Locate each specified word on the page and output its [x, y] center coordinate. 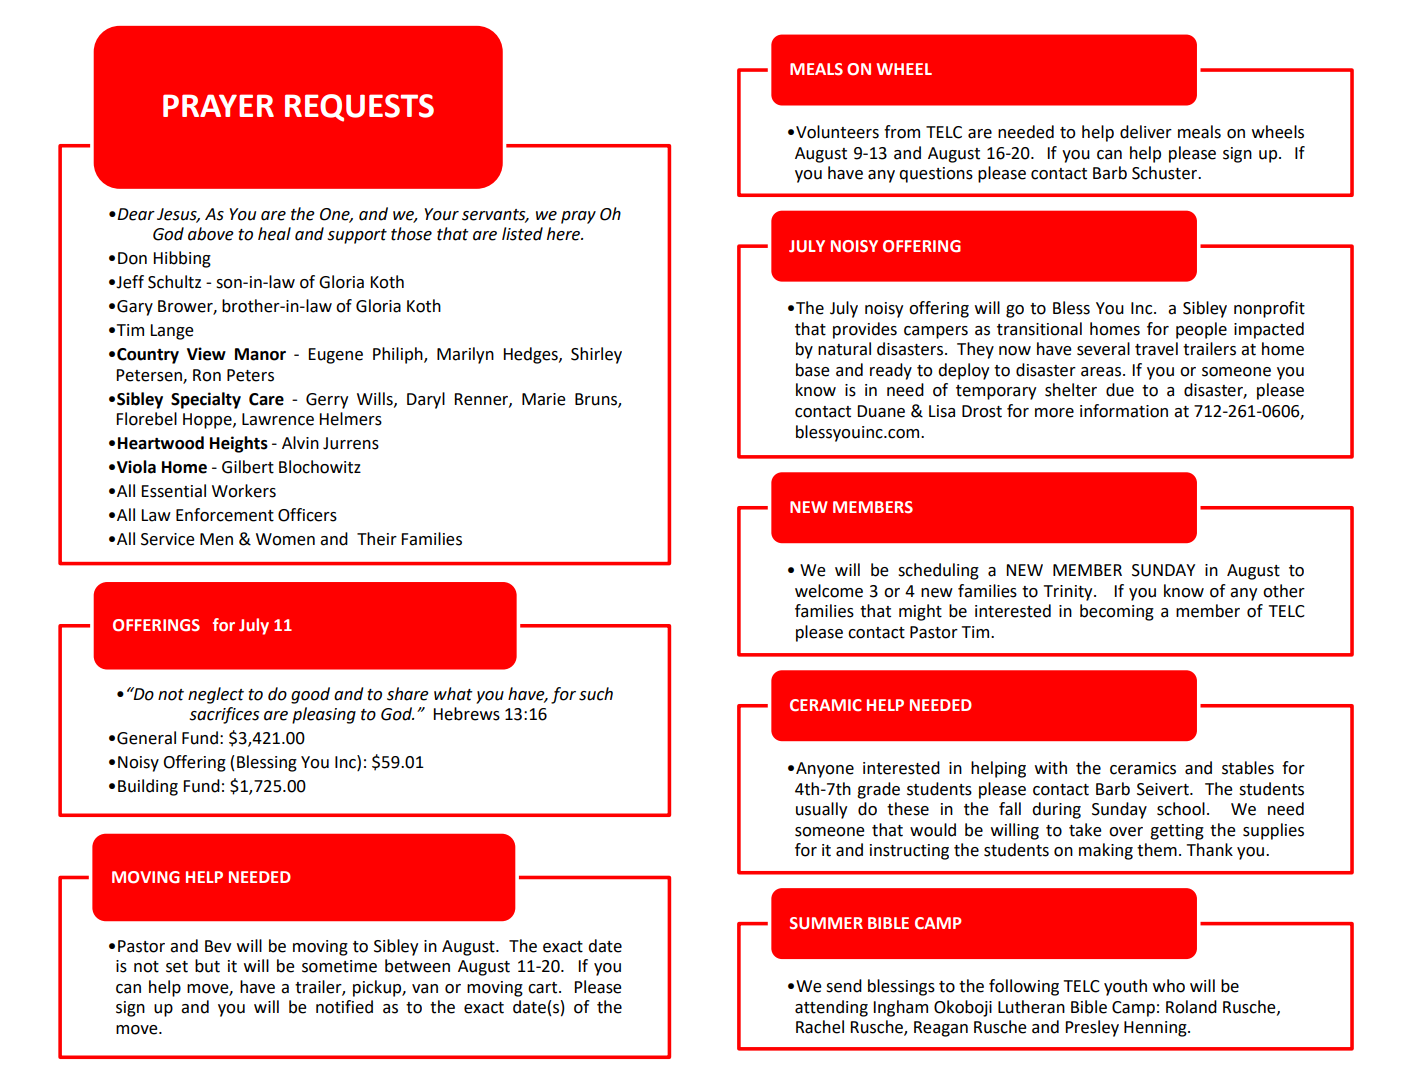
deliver [1146, 132]
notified [344, 1007]
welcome [829, 591]
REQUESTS [359, 108]
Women [285, 539]
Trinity [1069, 593]
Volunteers [837, 132]
